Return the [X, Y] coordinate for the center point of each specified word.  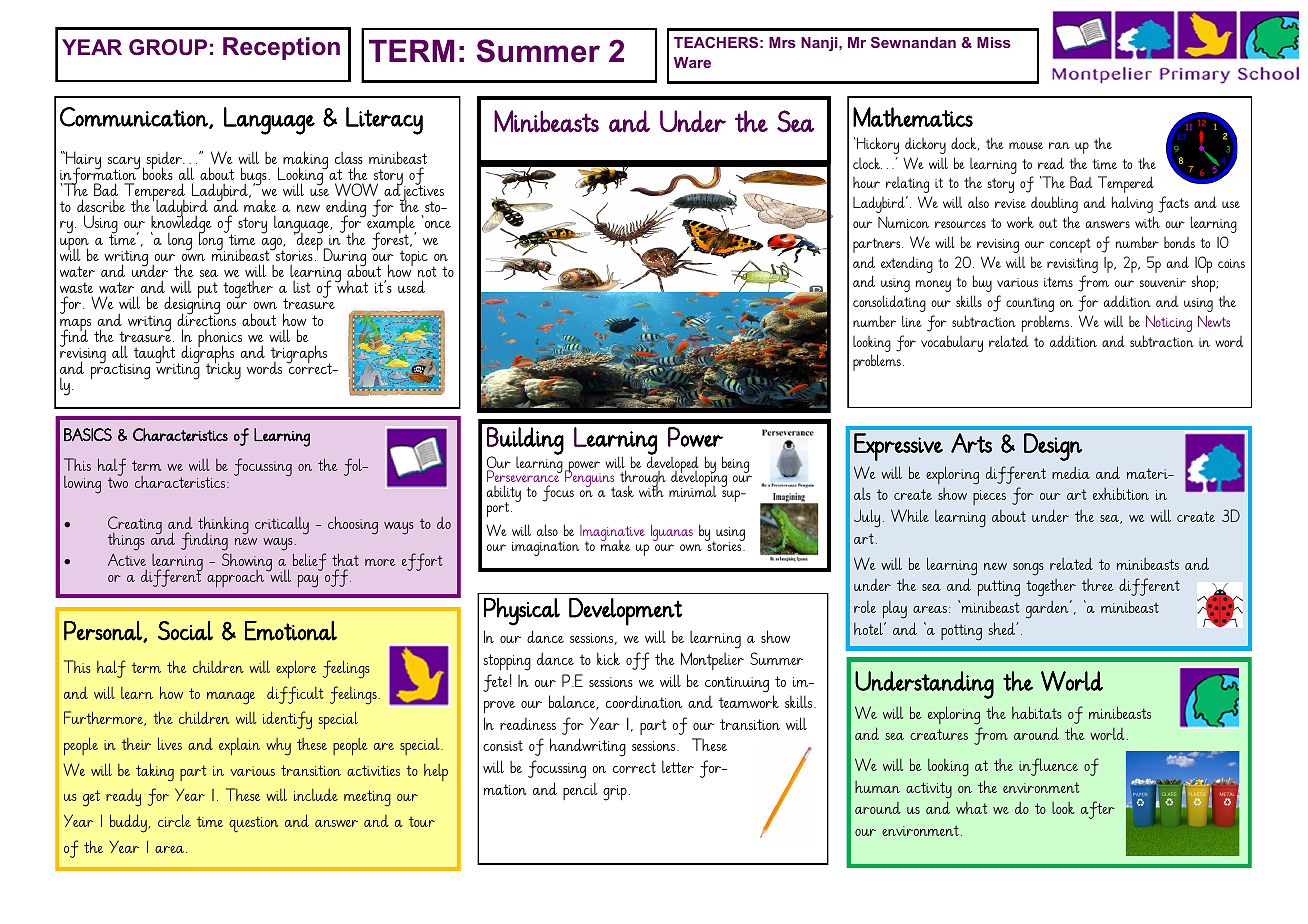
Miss [994, 42]
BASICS [88, 434]
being [735, 464]
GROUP [168, 47]
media [1071, 472]
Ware [692, 62]
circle [174, 820]
